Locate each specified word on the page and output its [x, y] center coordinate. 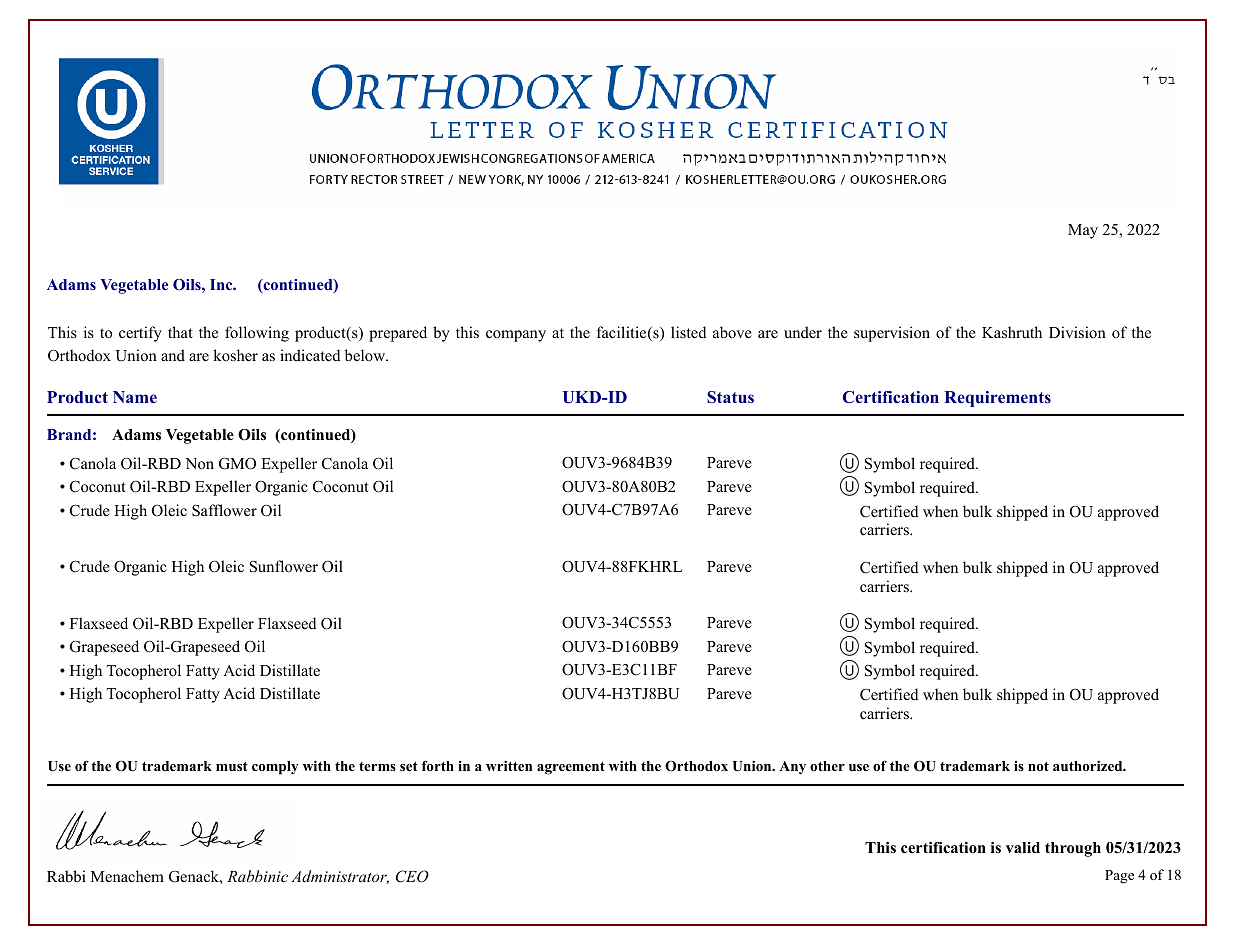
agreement [571, 768]
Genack [195, 876]
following [257, 334]
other [827, 766]
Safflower [224, 510]
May [1083, 231]
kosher [235, 355]
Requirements [997, 399]
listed [689, 332]
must [232, 766]
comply [275, 768]
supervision [892, 334]
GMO [237, 464]
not [1038, 766]
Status [730, 397]
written [509, 765]
